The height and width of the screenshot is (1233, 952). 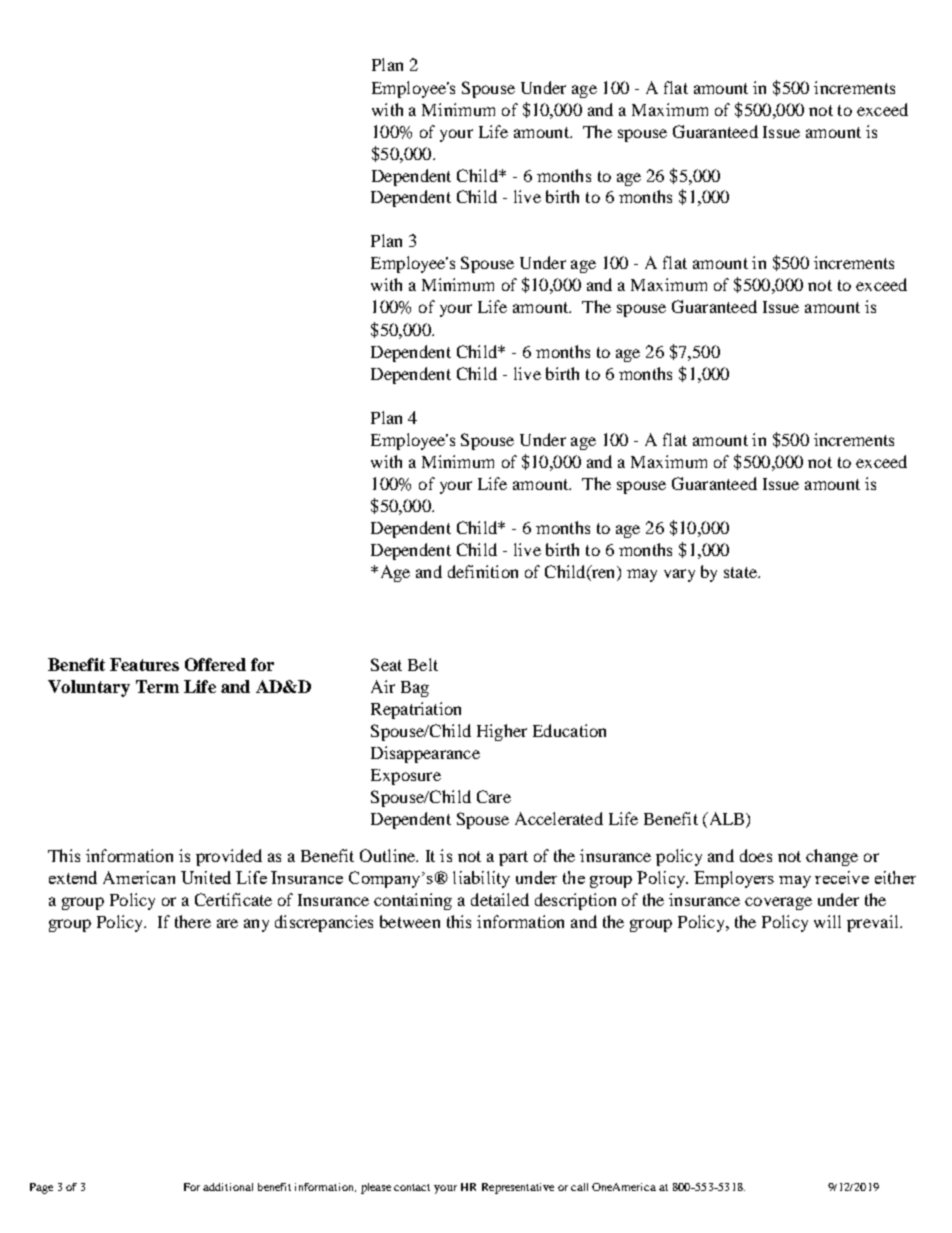 I want to click on definition, so click(x=483, y=571).
